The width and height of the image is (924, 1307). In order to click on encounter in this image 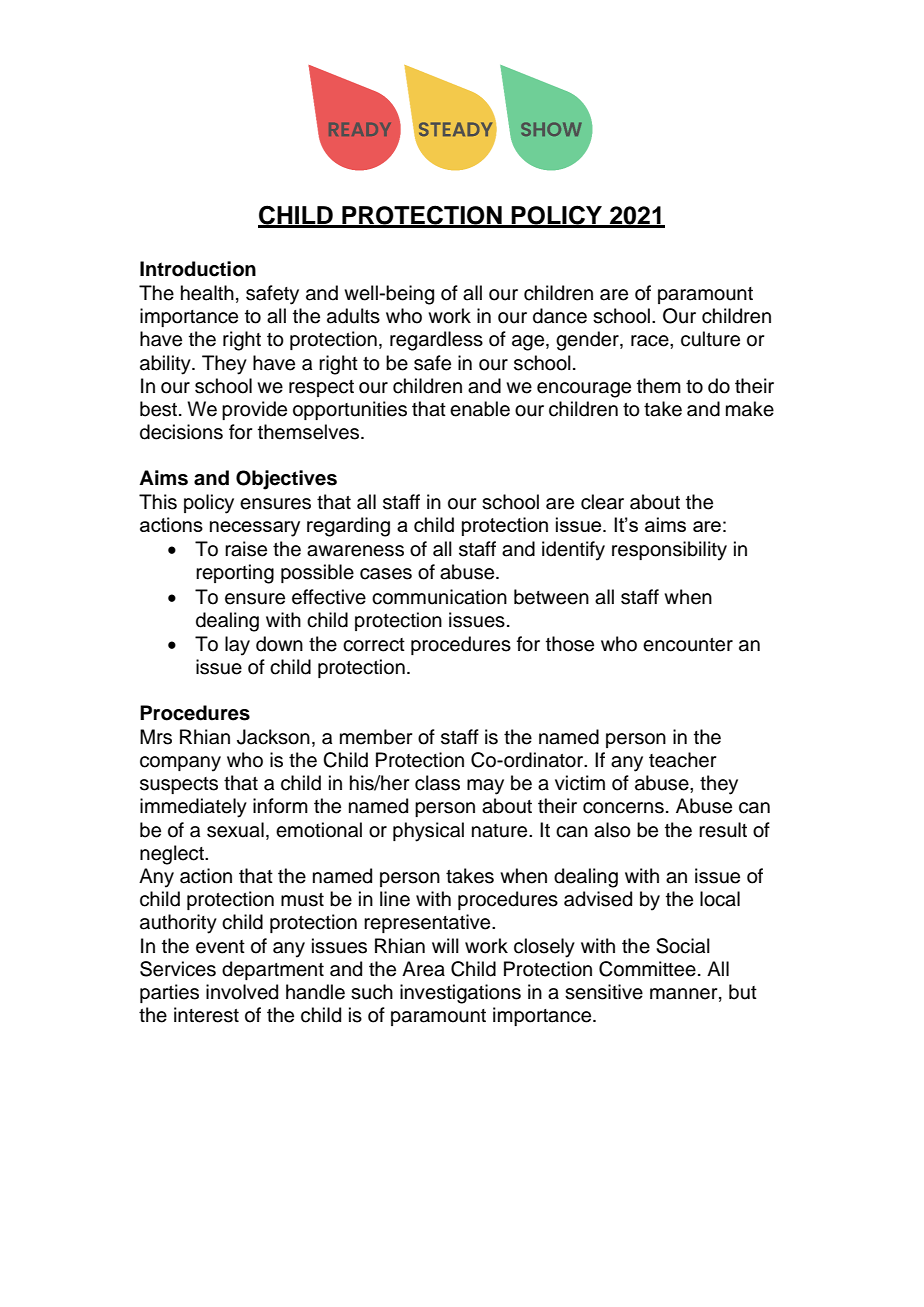, I will do `click(688, 645)`.
